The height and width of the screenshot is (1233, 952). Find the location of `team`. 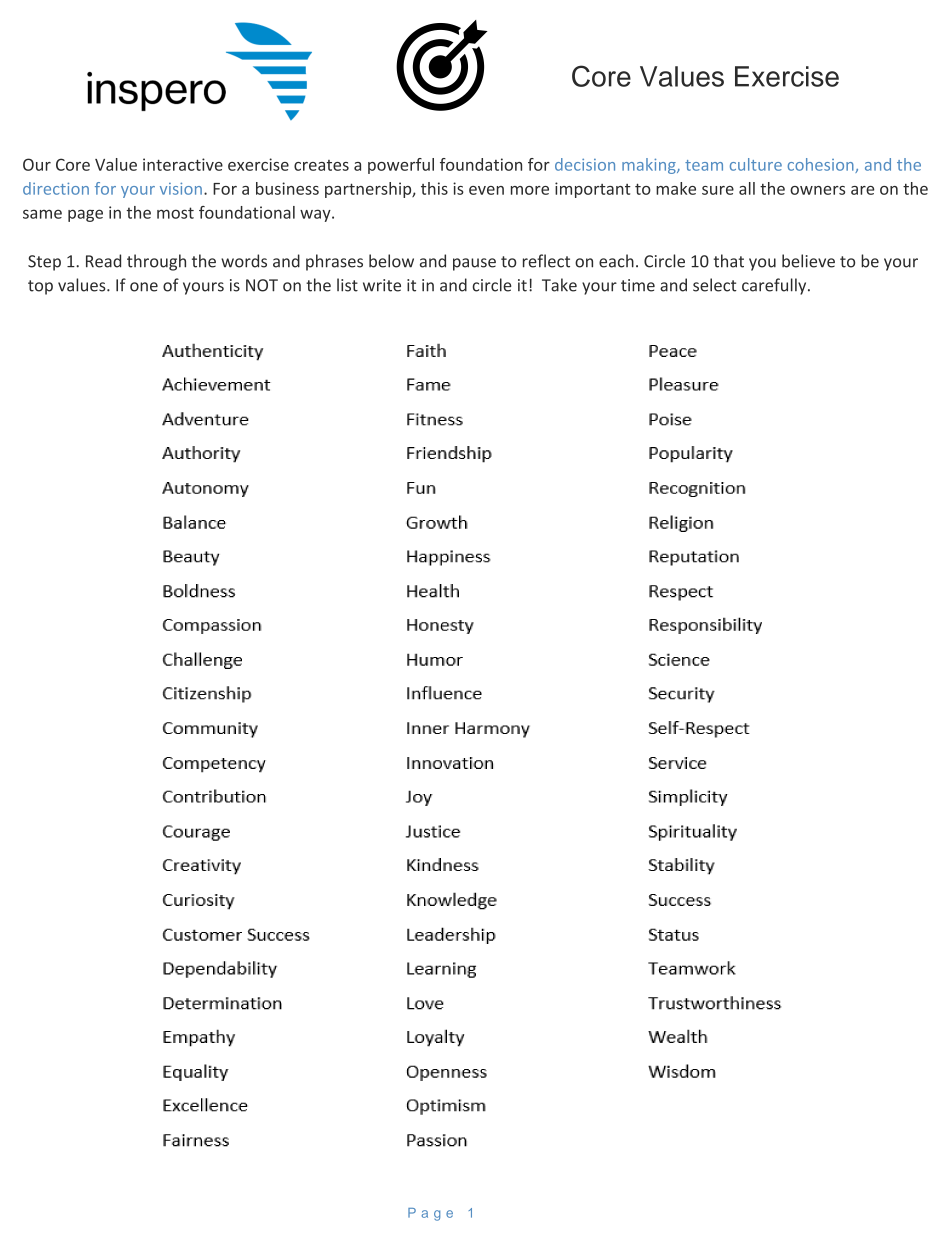

team is located at coordinates (704, 165).
